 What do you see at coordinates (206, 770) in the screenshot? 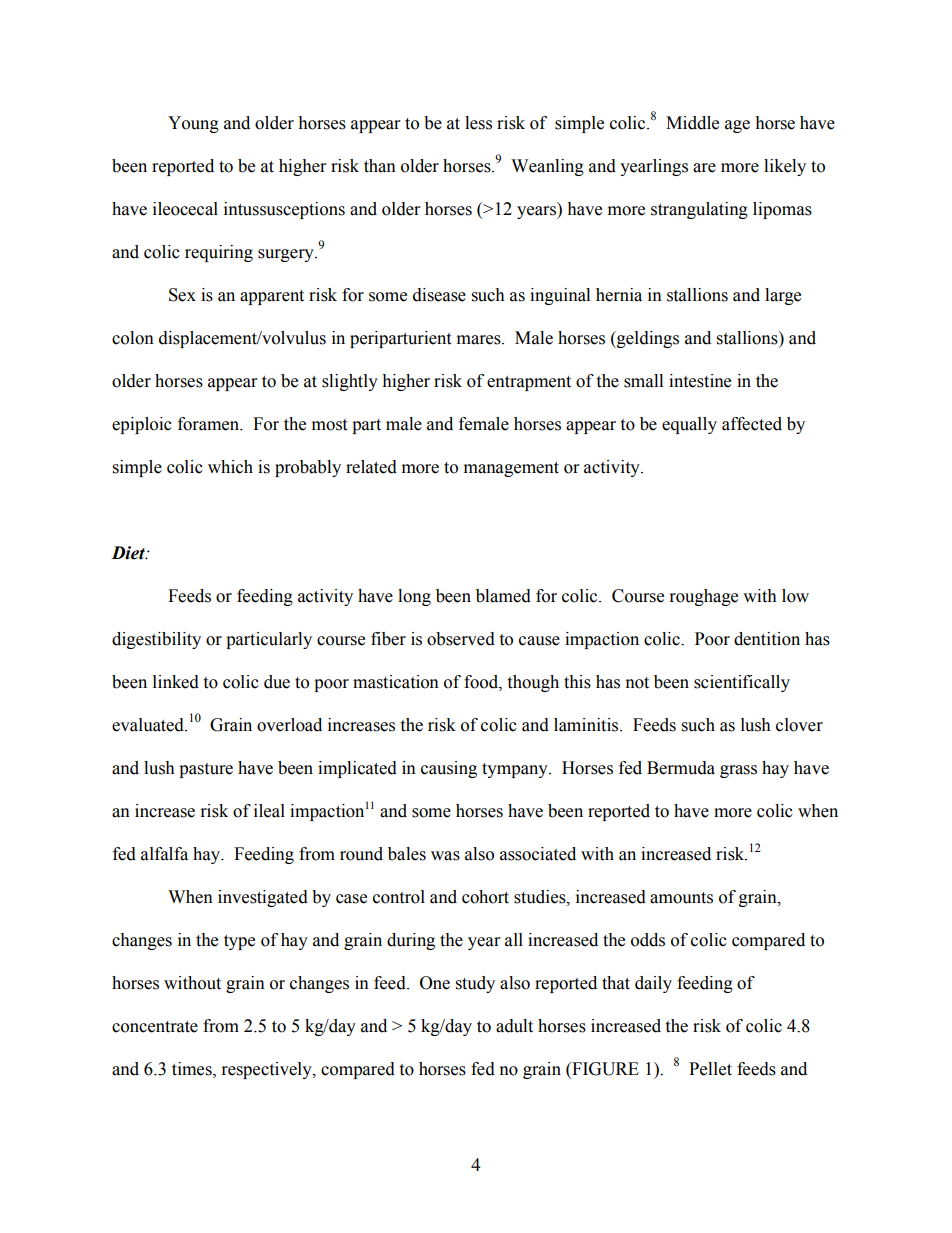
I see `pasture` at bounding box center [206, 770].
